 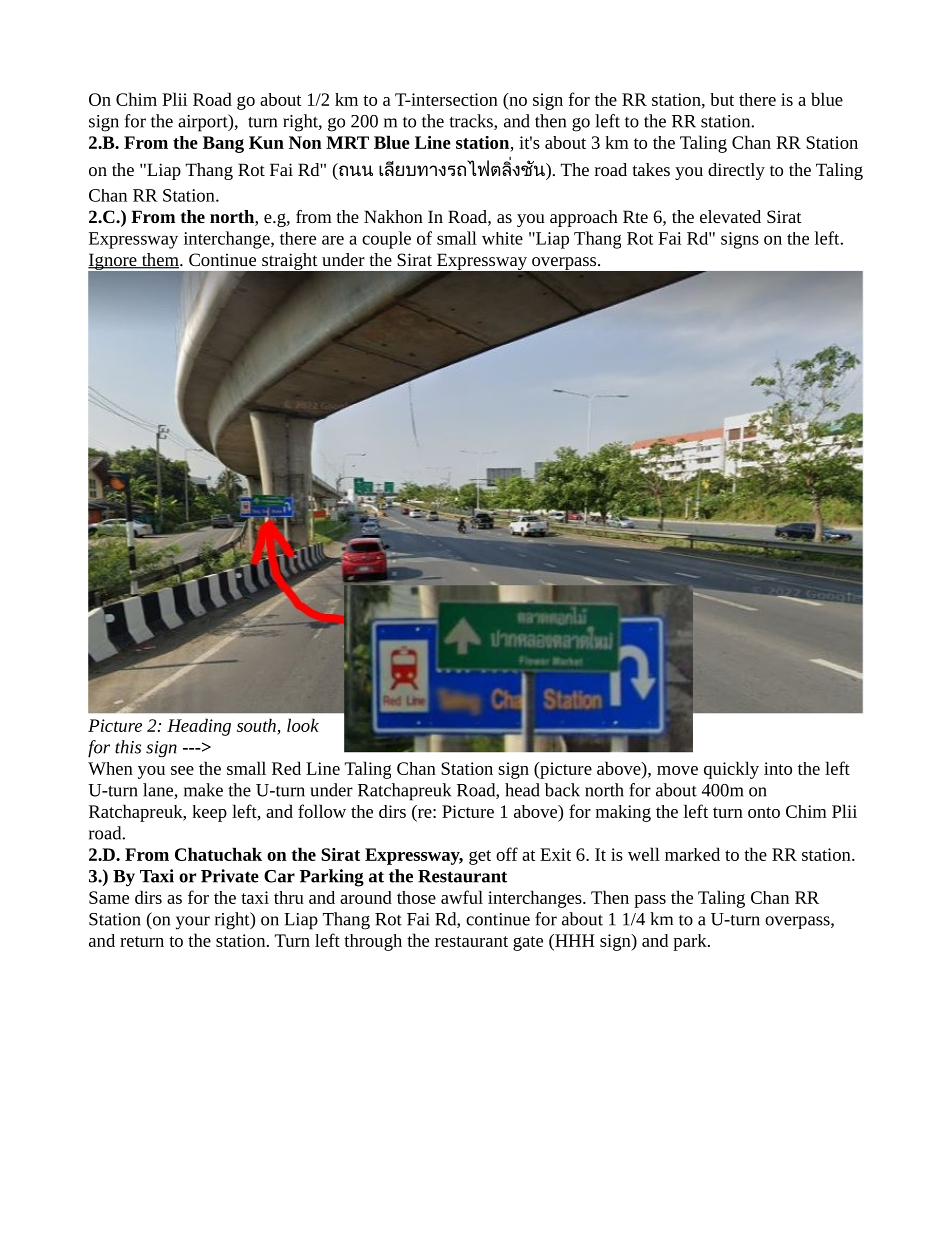 I want to click on but, so click(x=722, y=99).
